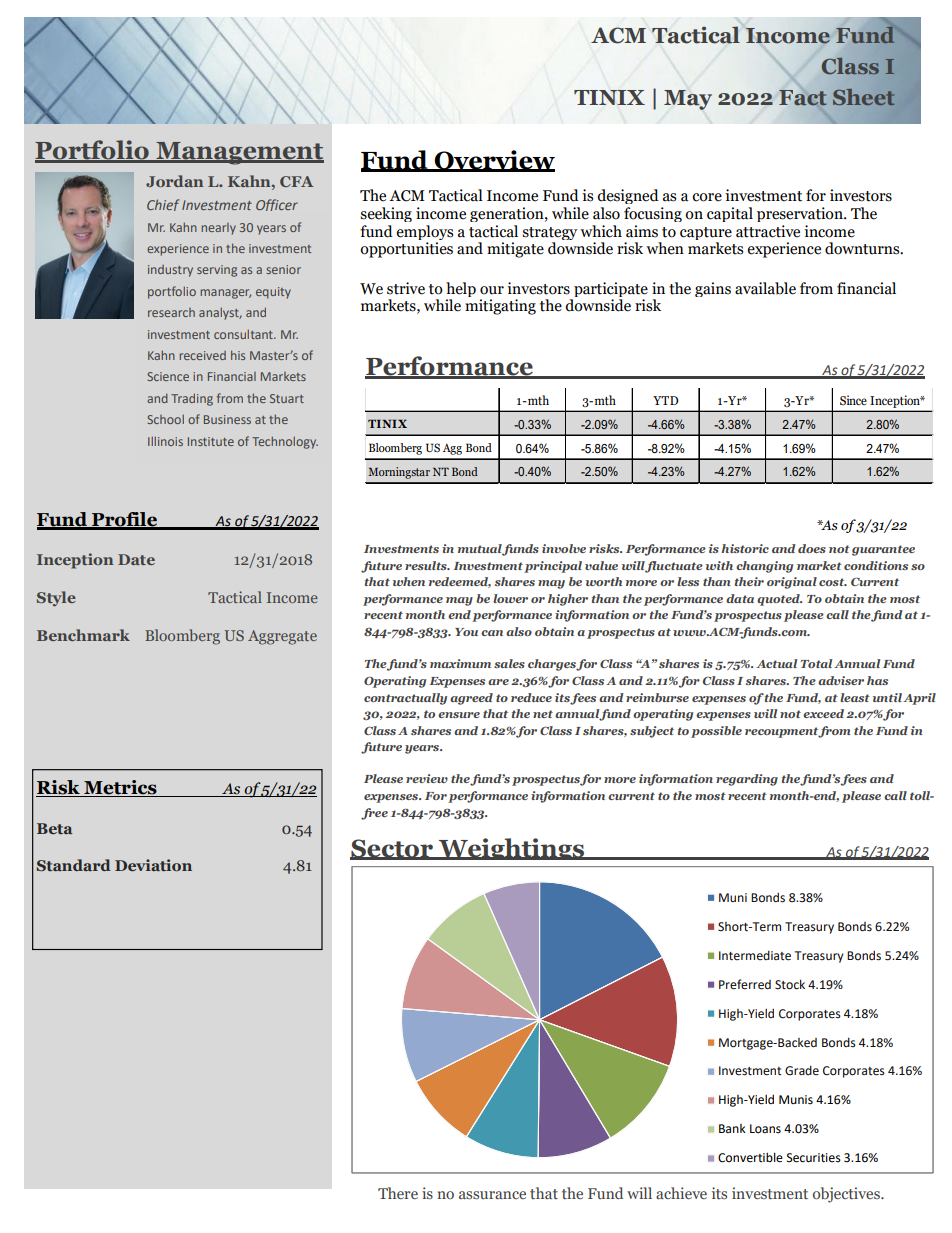 This screenshot has height=1233, width=952. What do you see at coordinates (816, 663) in the screenshot?
I see `Total` at bounding box center [816, 663].
